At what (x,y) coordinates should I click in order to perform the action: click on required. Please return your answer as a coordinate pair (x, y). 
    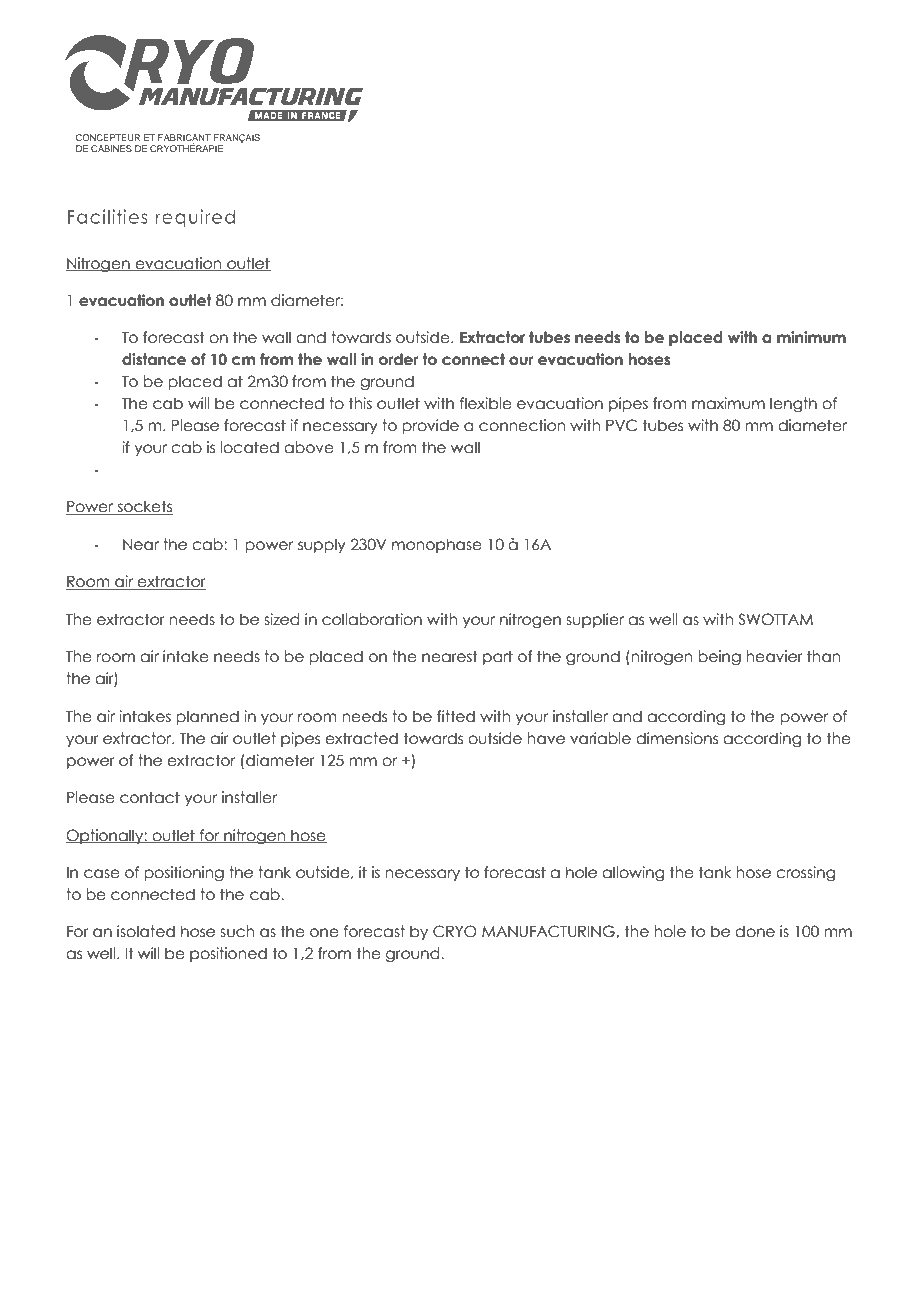
    Looking at the image, I should click on (195, 218).
